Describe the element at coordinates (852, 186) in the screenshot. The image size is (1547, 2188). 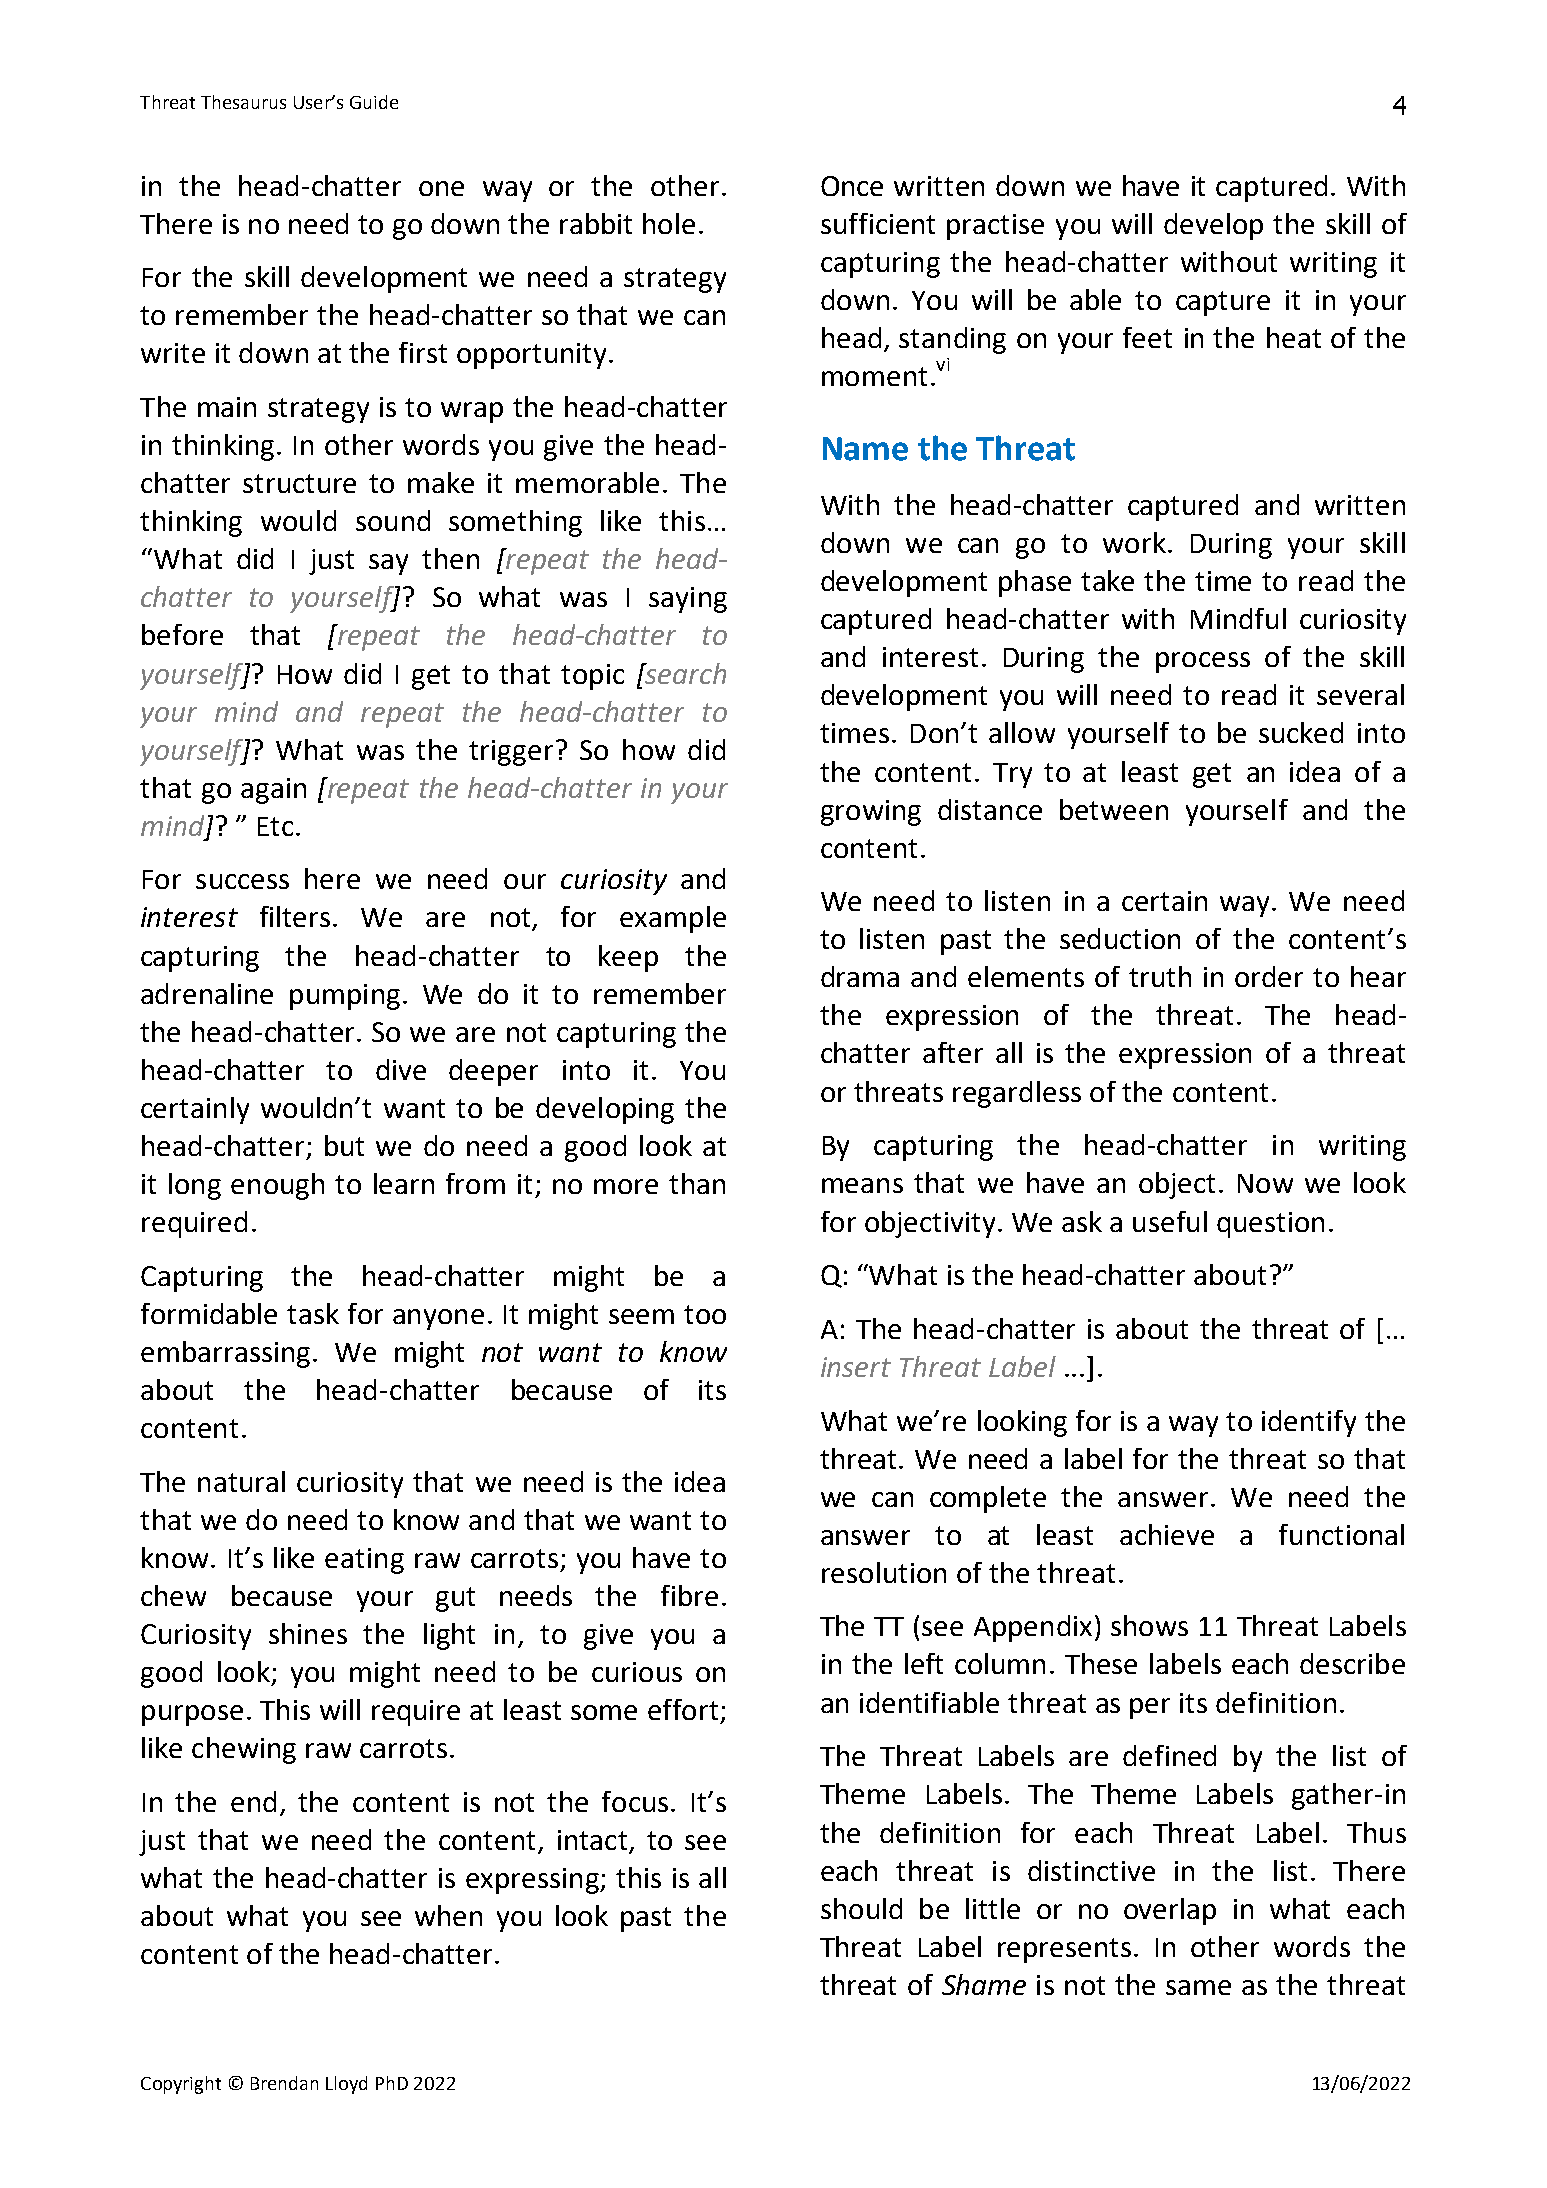
I see `Once` at that location.
